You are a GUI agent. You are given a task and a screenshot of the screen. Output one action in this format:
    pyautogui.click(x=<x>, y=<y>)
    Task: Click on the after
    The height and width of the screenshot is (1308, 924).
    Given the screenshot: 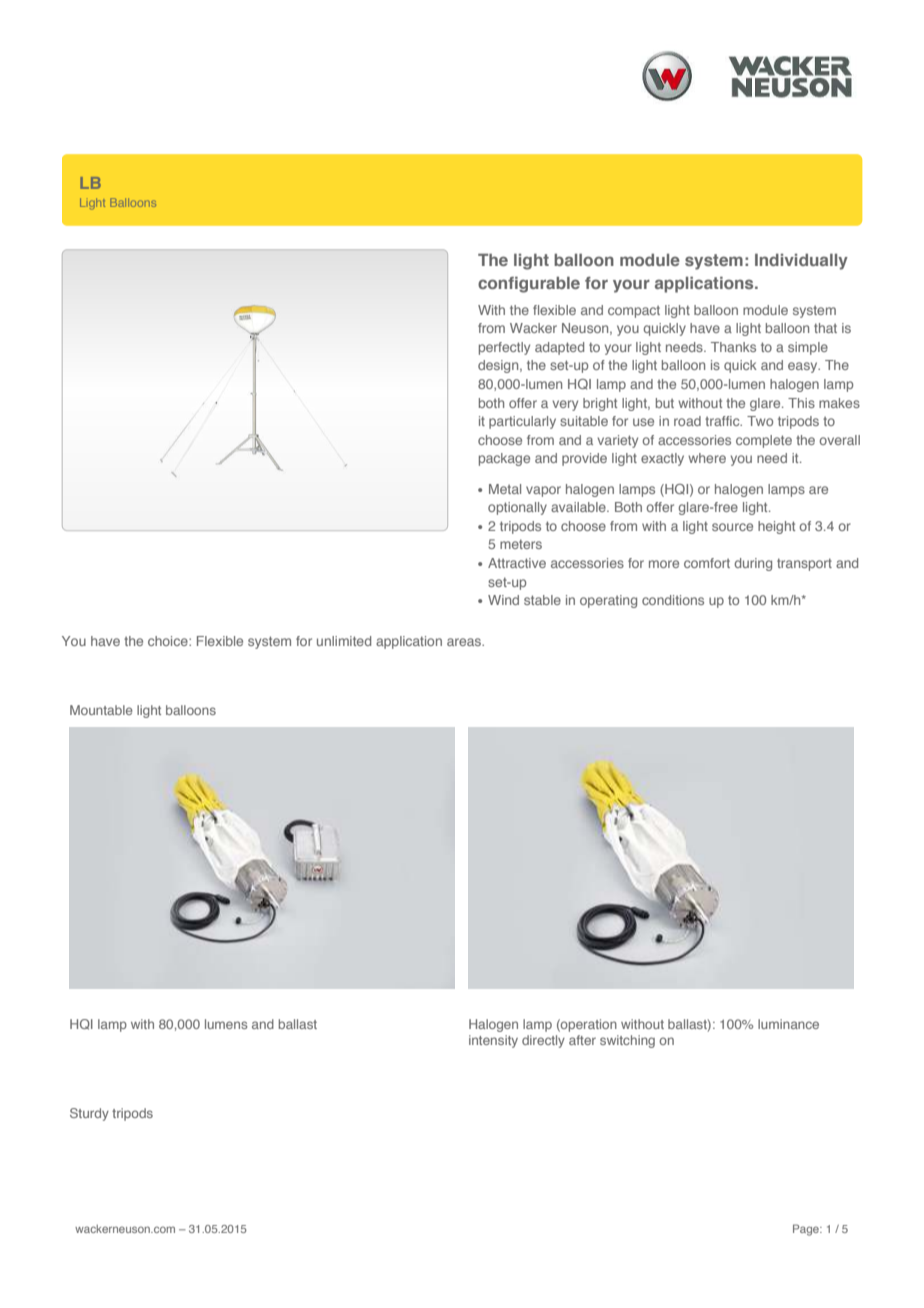 What is the action you would take?
    pyautogui.click(x=582, y=1040)
